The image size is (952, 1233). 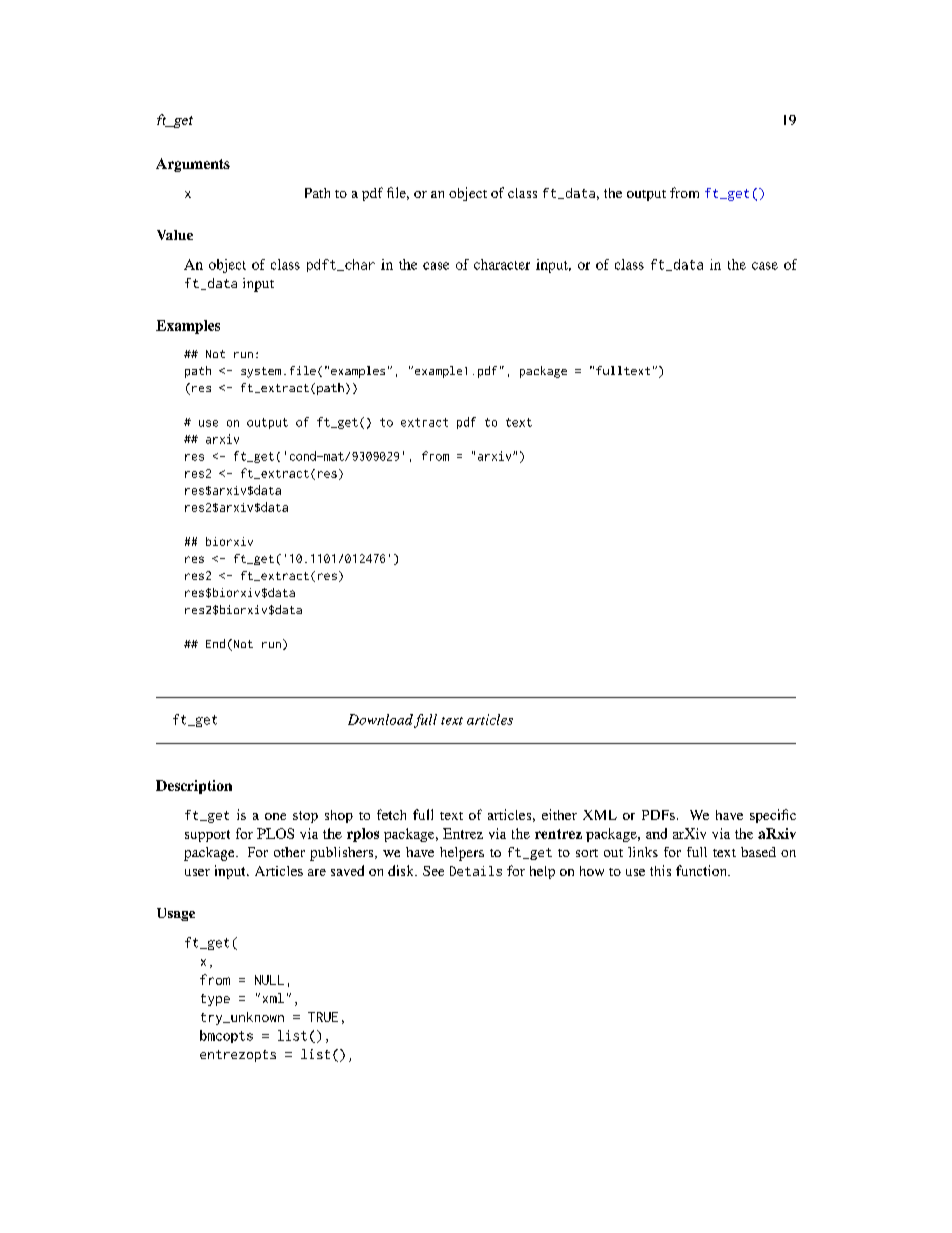 What do you see at coordinates (559, 814) in the screenshot?
I see `either` at bounding box center [559, 814].
